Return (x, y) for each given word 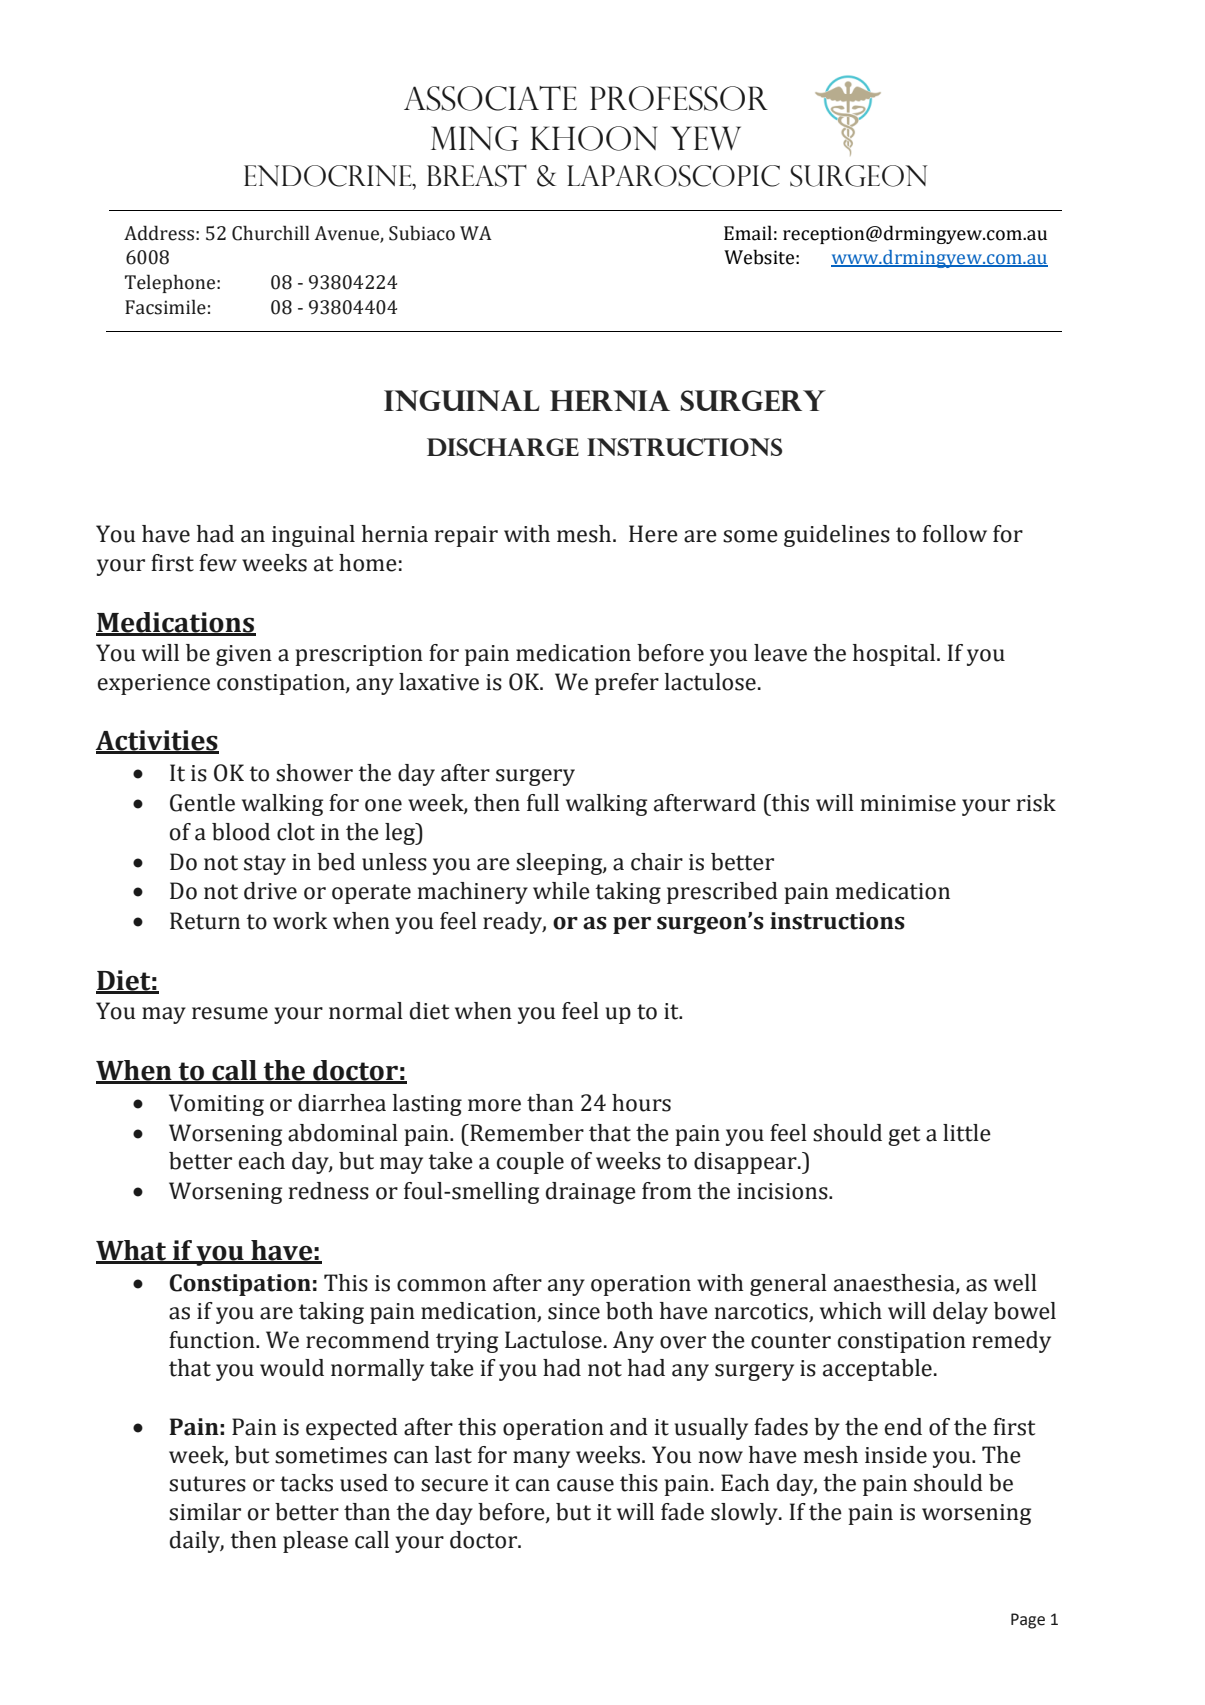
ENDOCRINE (329, 176)
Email (748, 233)
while (561, 891)
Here (653, 534)
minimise (908, 803)
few (218, 563)
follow (955, 534)
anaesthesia (895, 1283)
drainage (591, 1193)
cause (585, 1485)
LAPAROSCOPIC (673, 176)
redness (329, 1191)
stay (265, 865)
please (315, 1542)
